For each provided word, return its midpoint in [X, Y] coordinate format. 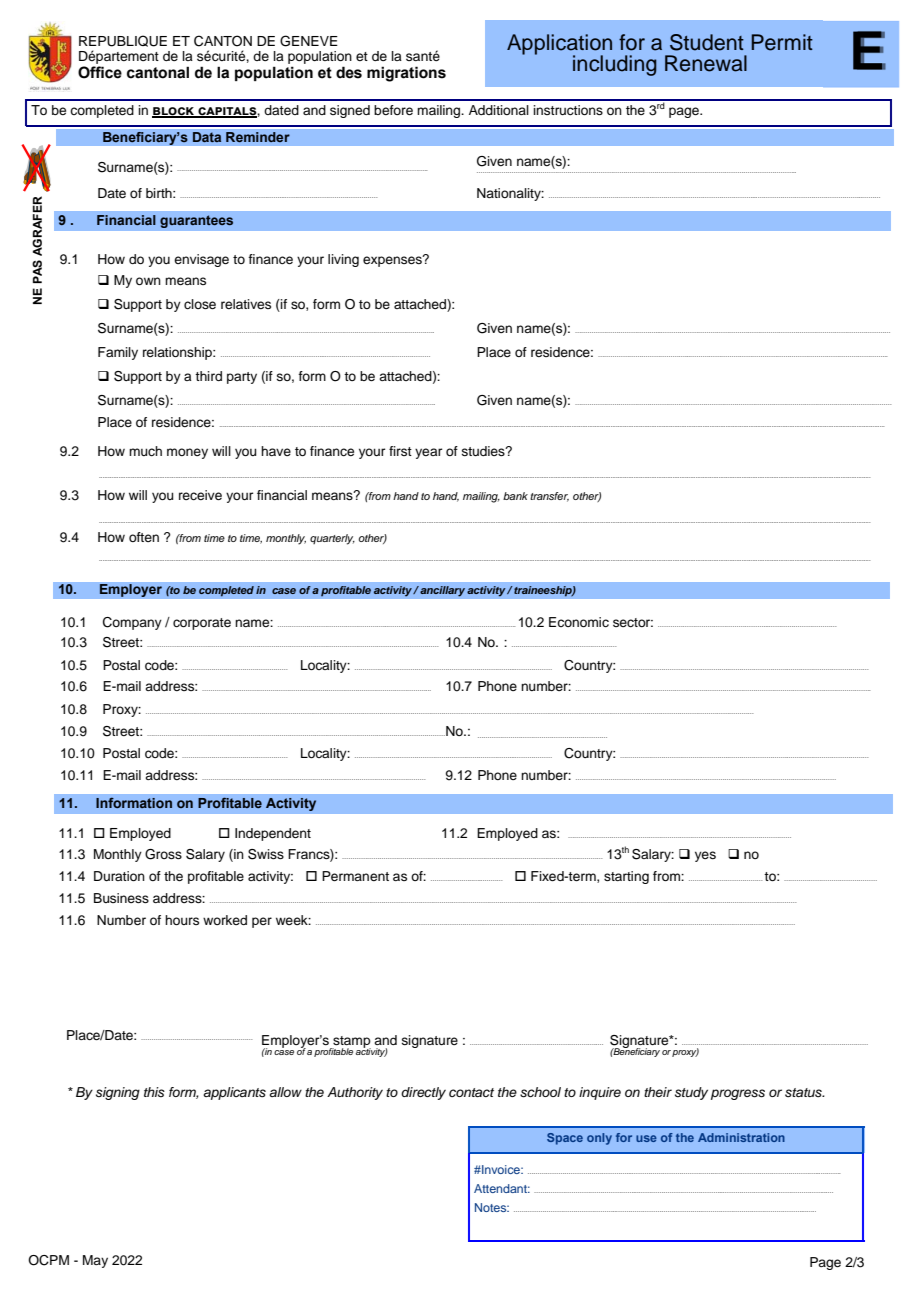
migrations [406, 74]
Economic [579, 622]
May [95, 1261]
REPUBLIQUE [123, 41]
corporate [202, 624]
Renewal [706, 63]
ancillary [441, 591]
